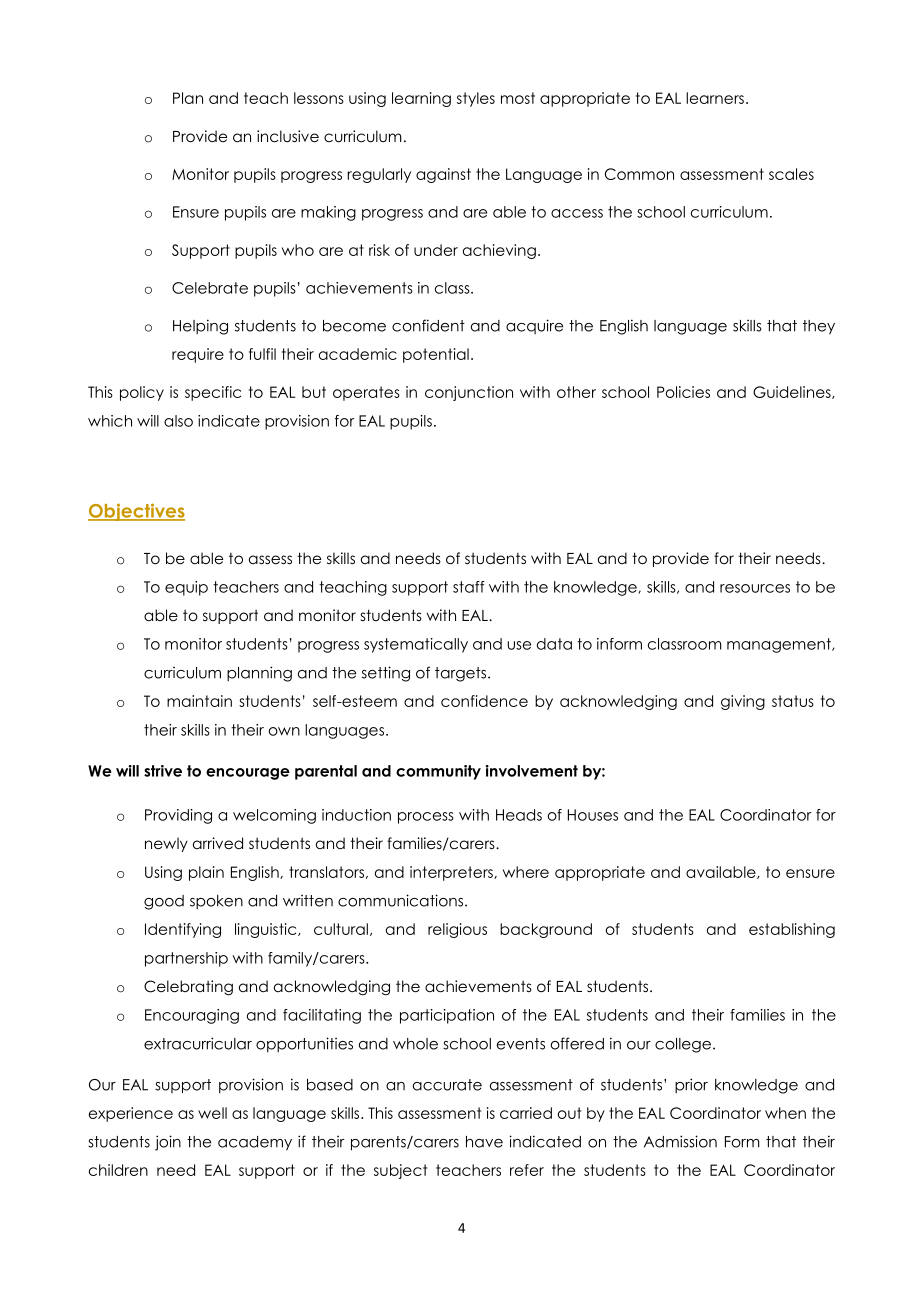  What do you see at coordinates (206, 873) in the screenshot?
I see `plain` at bounding box center [206, 873].
